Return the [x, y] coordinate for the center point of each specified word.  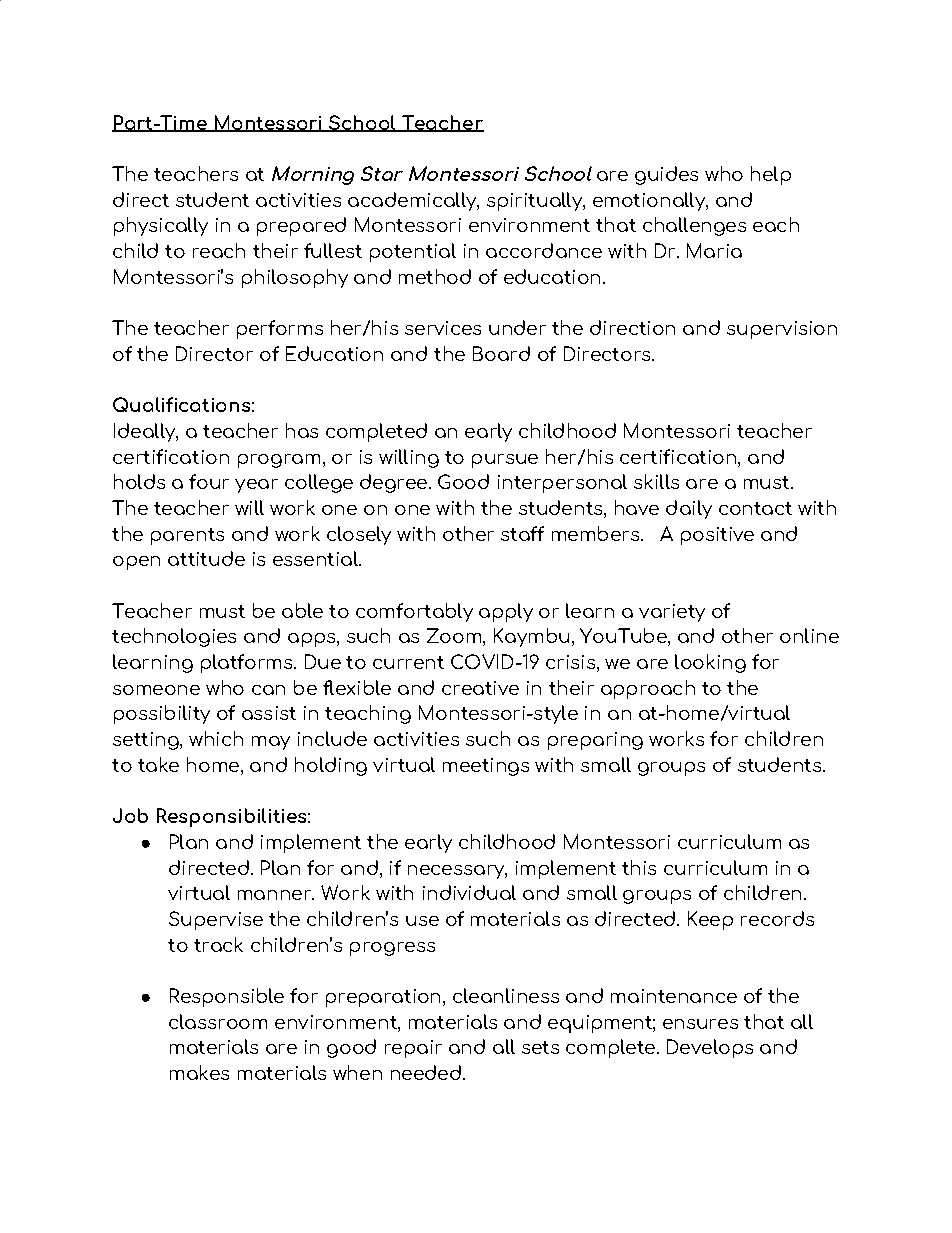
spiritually [535, 201]
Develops [710, 1048]
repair [413, 1049]
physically [161, 226]
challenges [694, 226]
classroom [218, 1021]
